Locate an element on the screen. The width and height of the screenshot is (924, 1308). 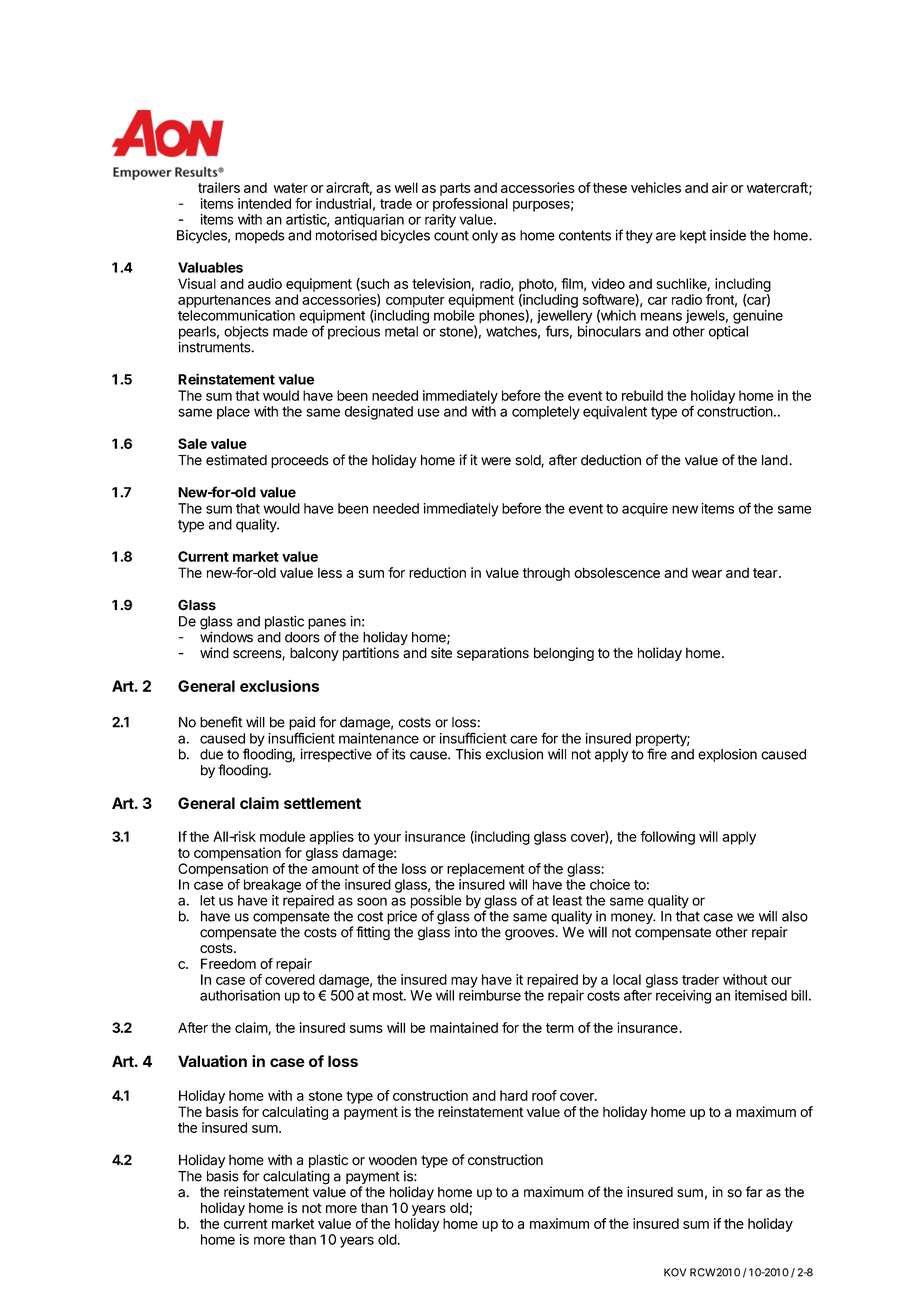
explosion is located at coordinates (727, 755).
